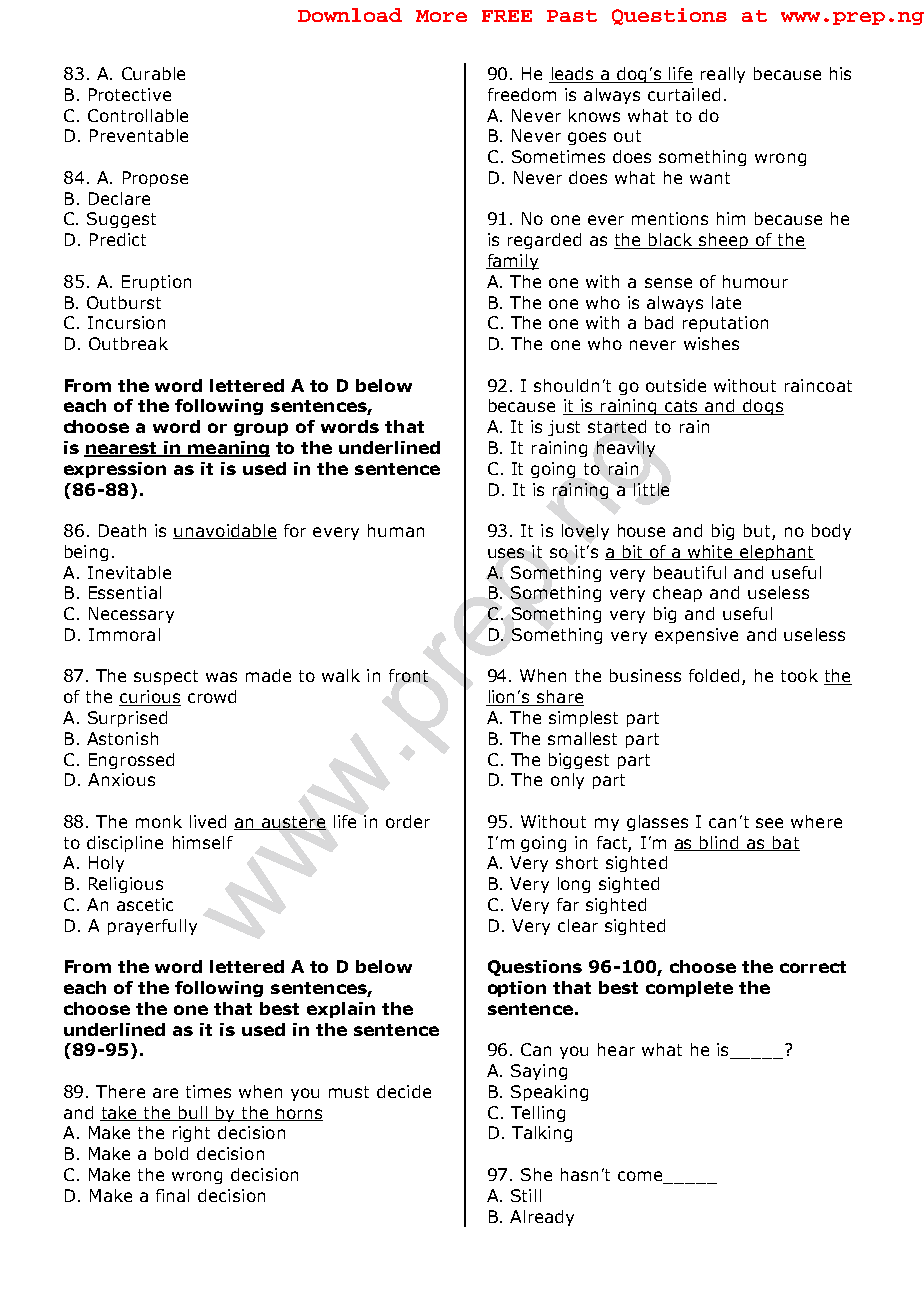 Image resolution: width=924 pixels, height=1308 pixels. What do you see at coordinates (564, 428) in the screenshot?
I see `just` at bounding box center [564, 428].
